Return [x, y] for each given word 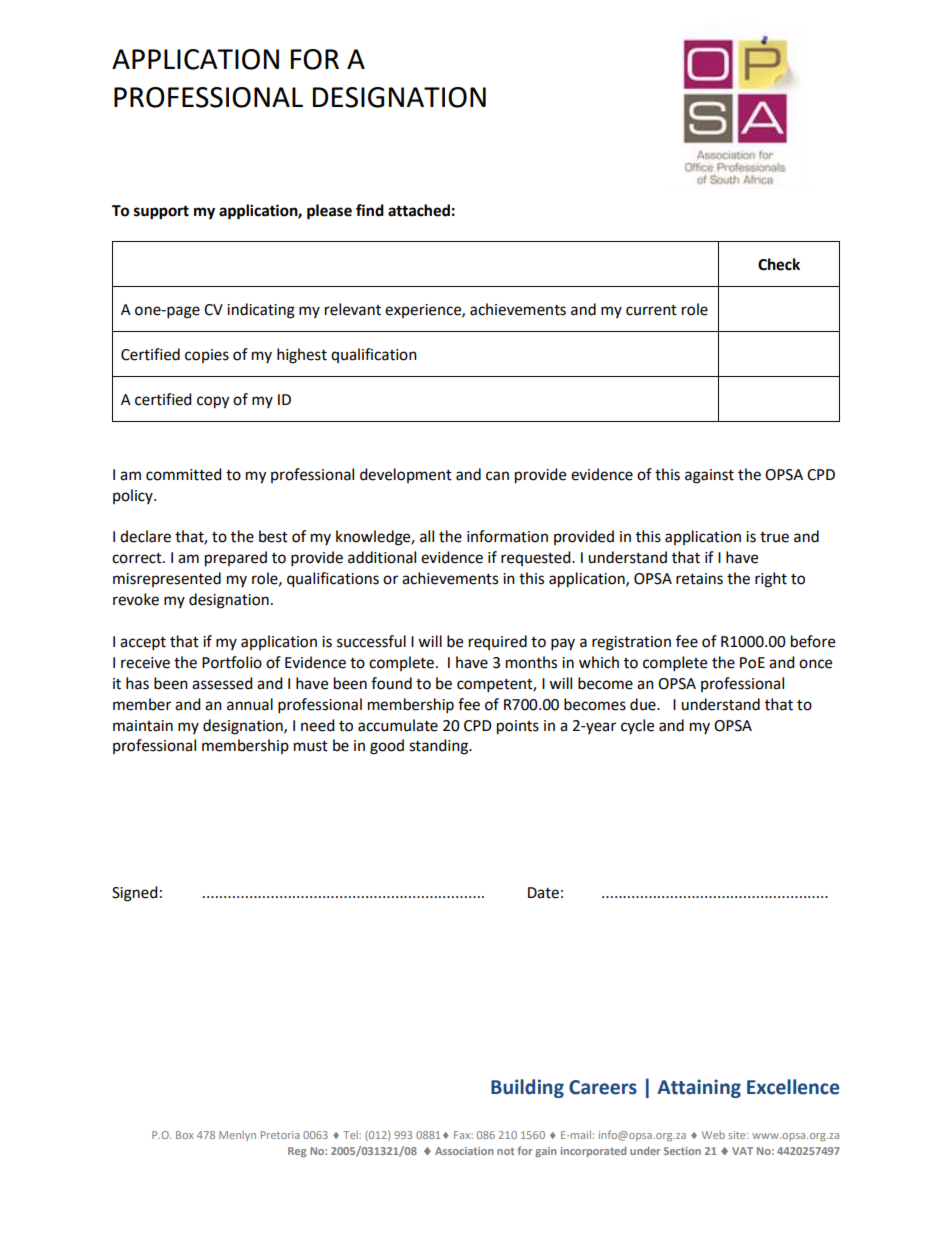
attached [419, 210]
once [815, 664]
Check [779, 264]
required [498, 642]
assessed [222, 683]
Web [713, 1135]
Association [464, 1151]
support [161, 212]
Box [184, 1135]
